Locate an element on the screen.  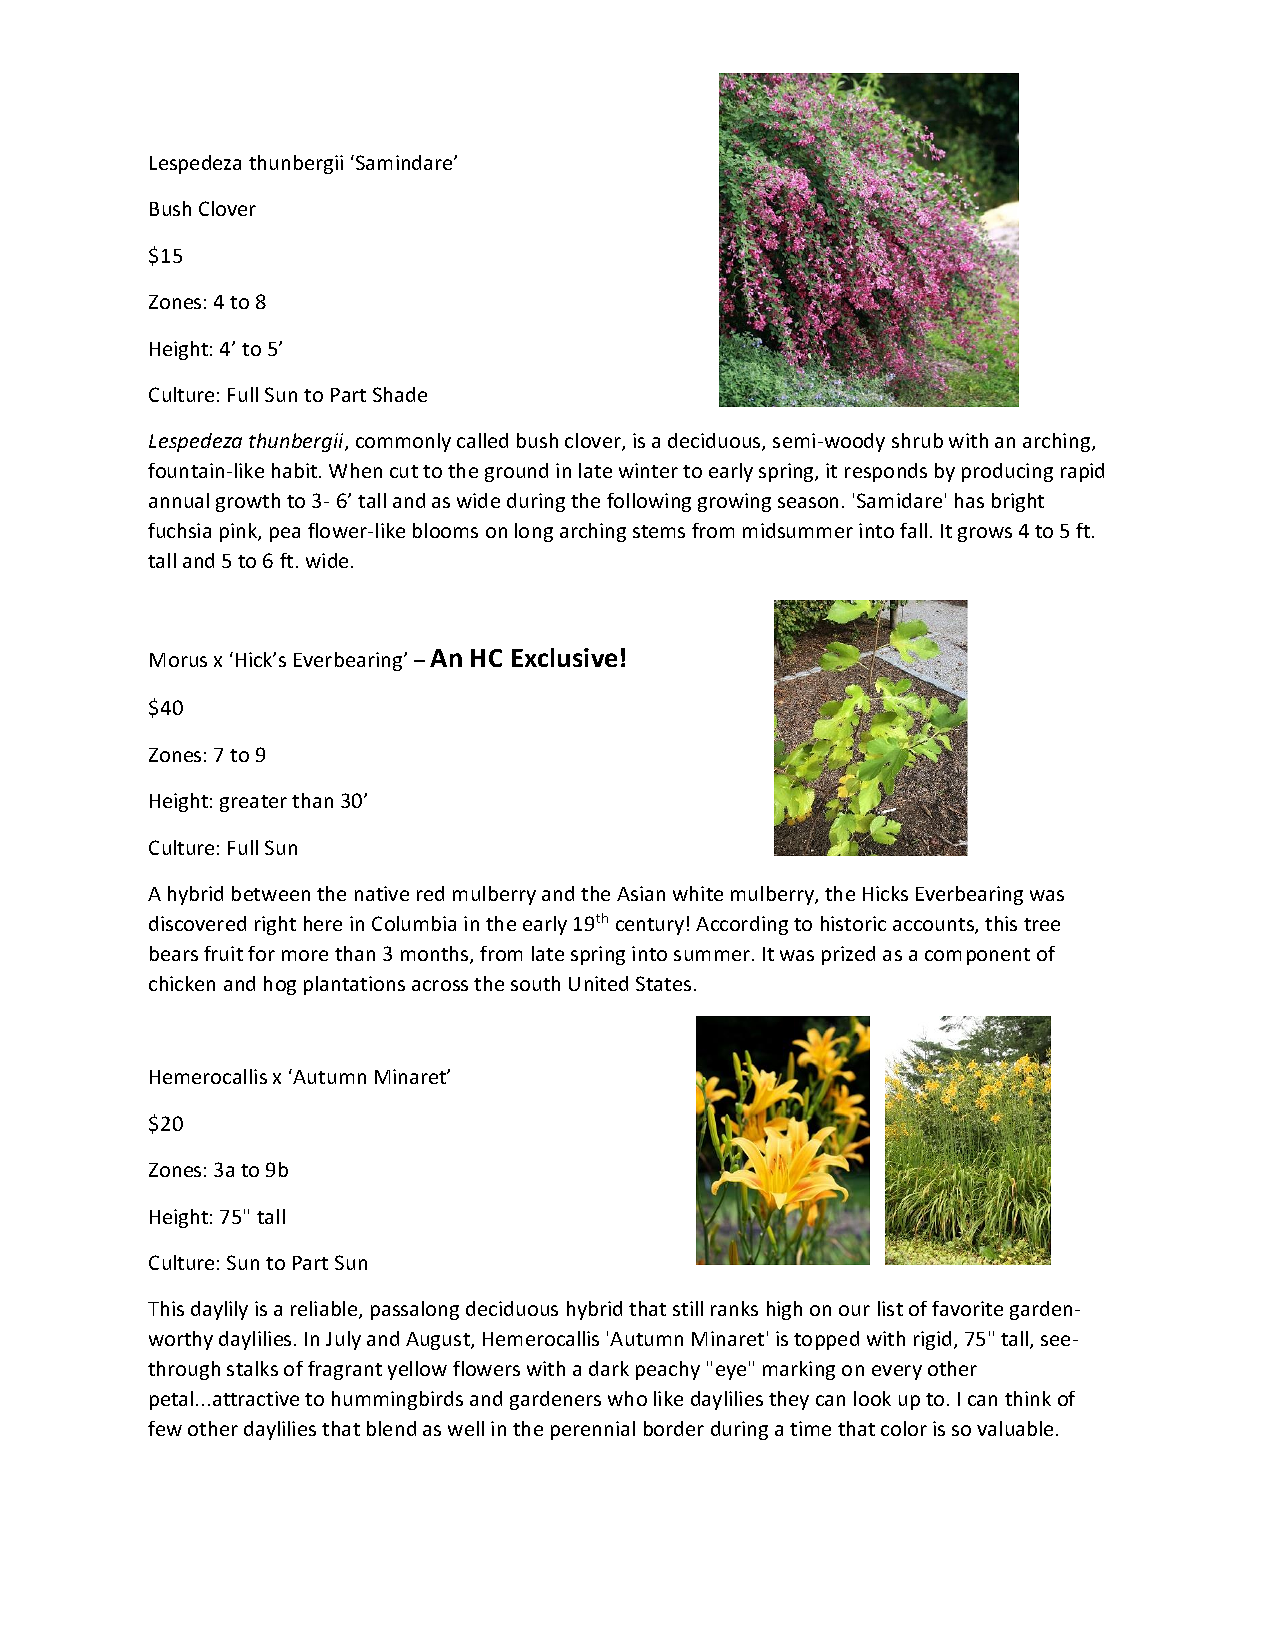
winter is located at coordinates (648, 470).
